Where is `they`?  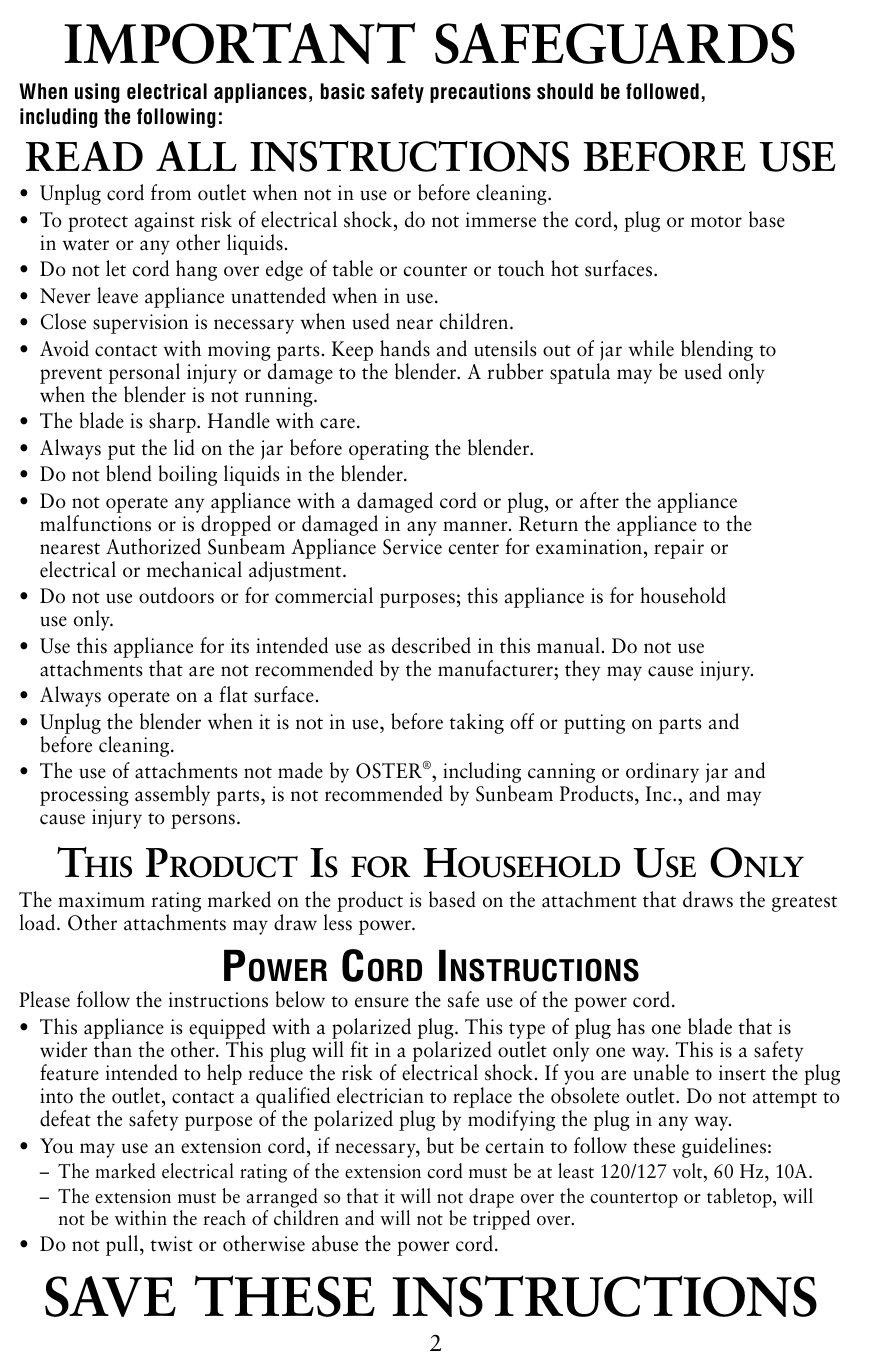
they is located at coordinates (582, 670).
